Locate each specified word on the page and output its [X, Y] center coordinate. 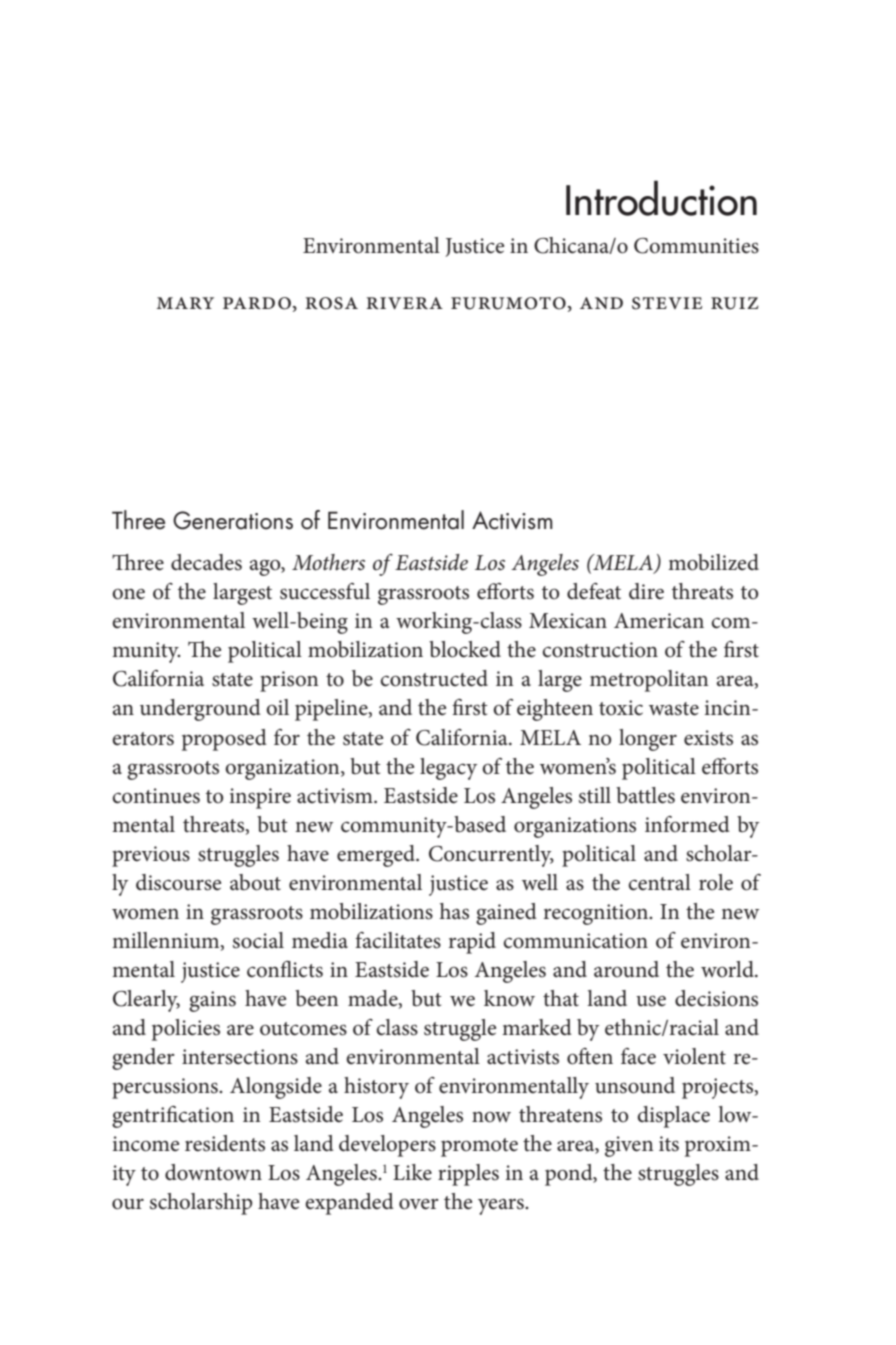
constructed [434, 678]
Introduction [661, 198]
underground [200, 710]
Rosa [331, 303]
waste [674, 709]
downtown [213, 1172]
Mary [185, 303]
